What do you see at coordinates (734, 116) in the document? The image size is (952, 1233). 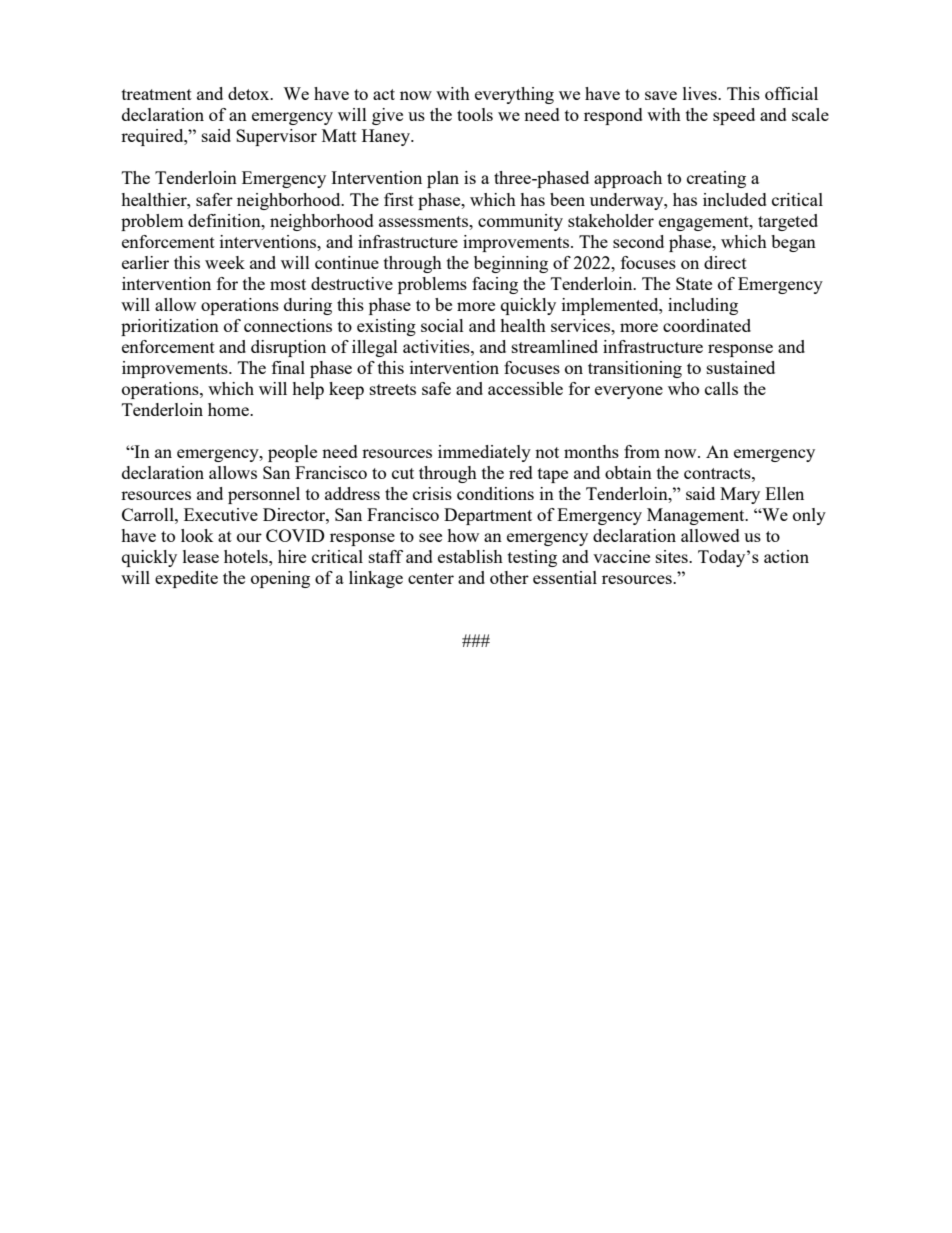 I see `speed` at bounding box center [734, 116].
